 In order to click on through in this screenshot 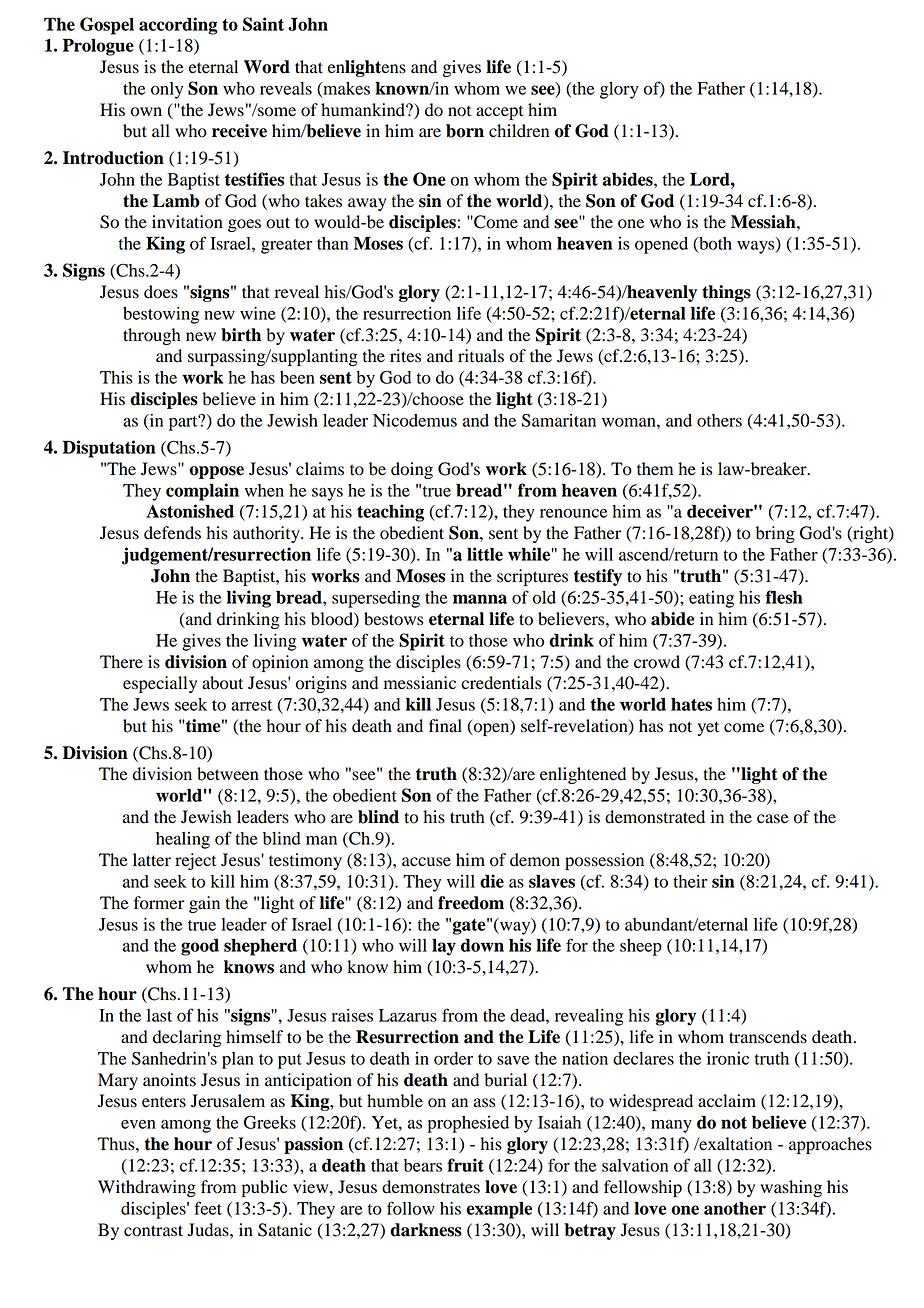, I will do `click(152, 336)`.
